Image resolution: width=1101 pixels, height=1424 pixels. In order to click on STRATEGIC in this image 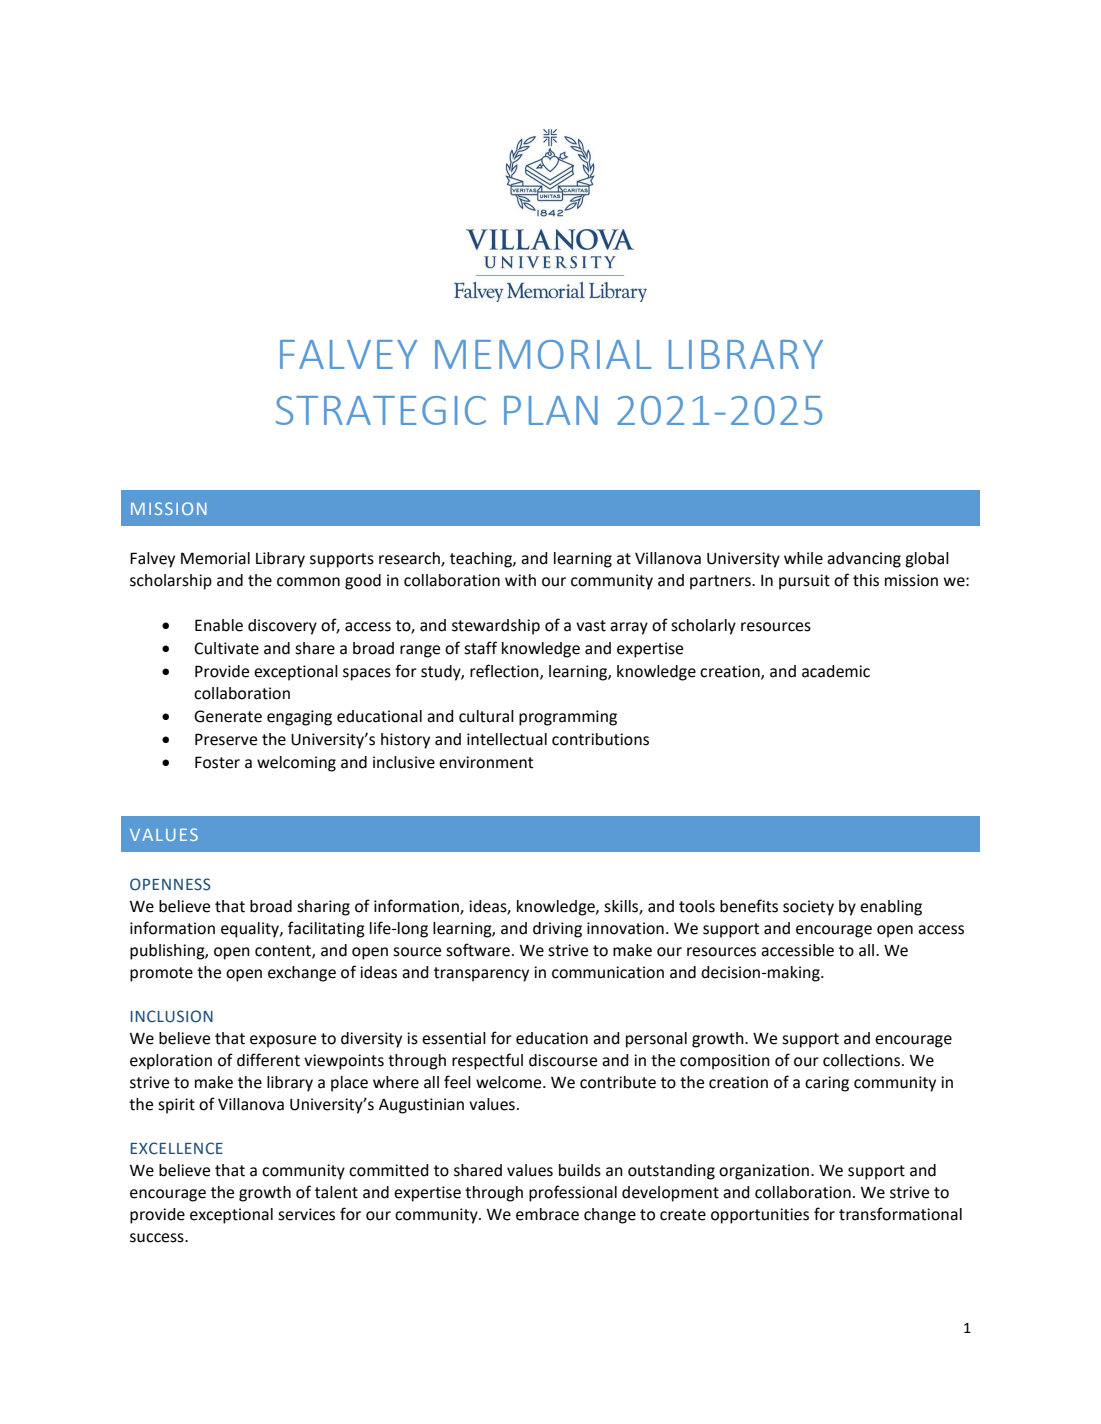, I will do `click(381, 410)`.
